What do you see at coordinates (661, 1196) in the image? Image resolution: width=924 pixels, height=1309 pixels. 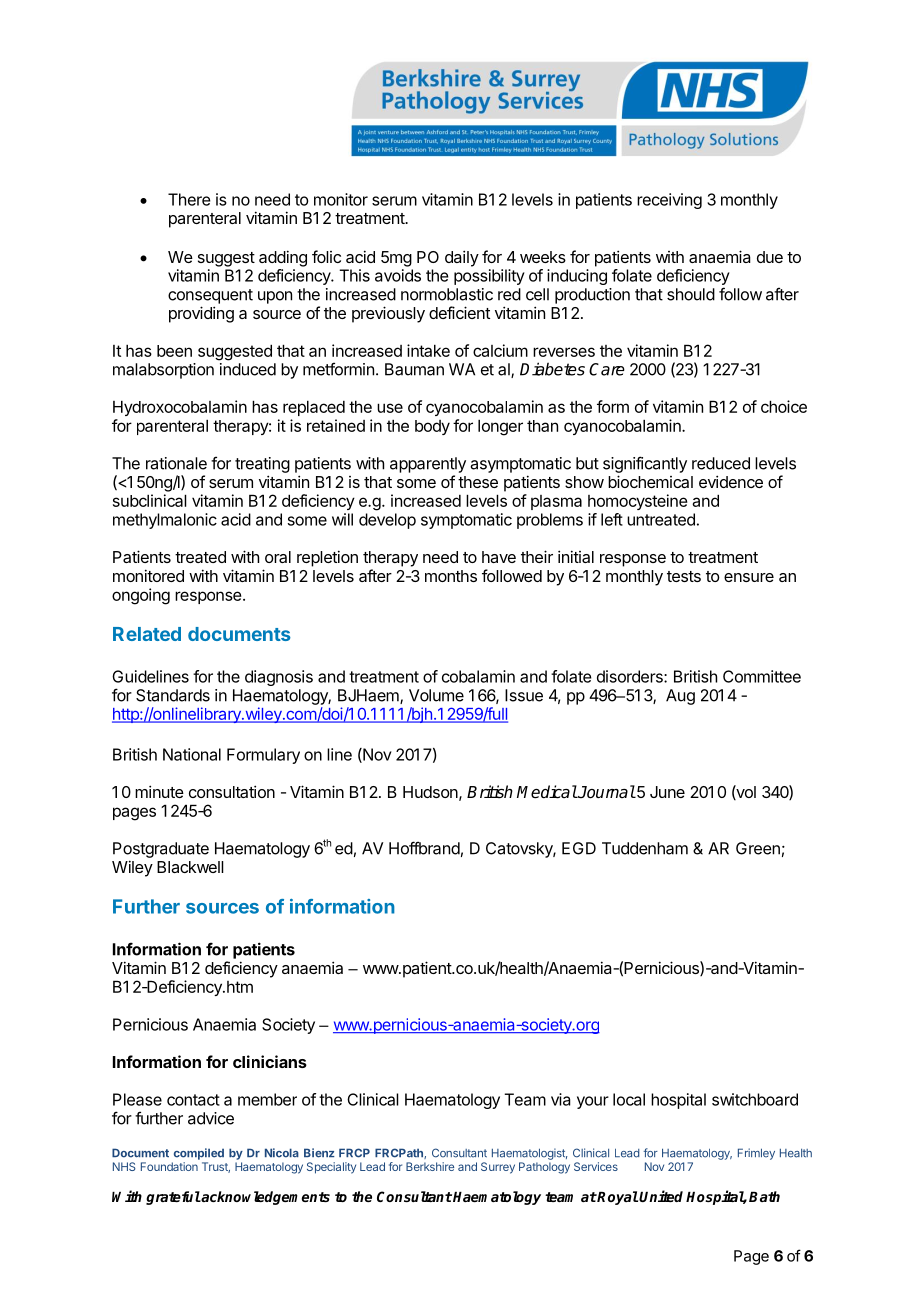 I see `United` at bounding box center [661, 1196].
